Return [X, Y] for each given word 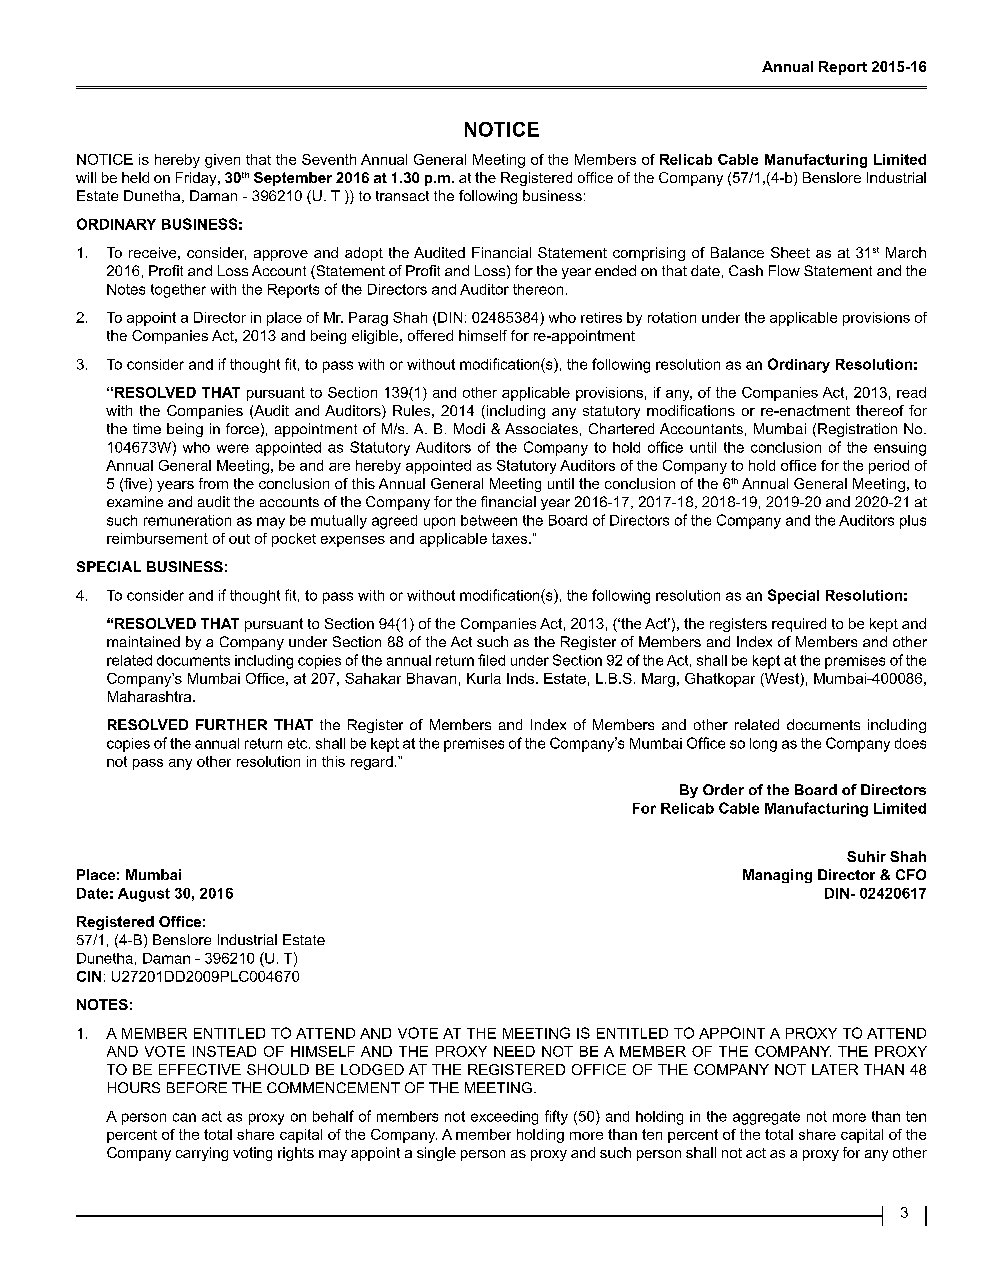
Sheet [790, 252]
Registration [857, 430]
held [135, 177]
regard [372, 763]
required [799, 625]
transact [402, 196]
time [147, 428]
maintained [143, 641]
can [184, 1117]
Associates [541, 428]
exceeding [504, 1118]
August [144, 895]
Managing [777, 876]
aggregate [766, 1118]
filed [491, 660]
